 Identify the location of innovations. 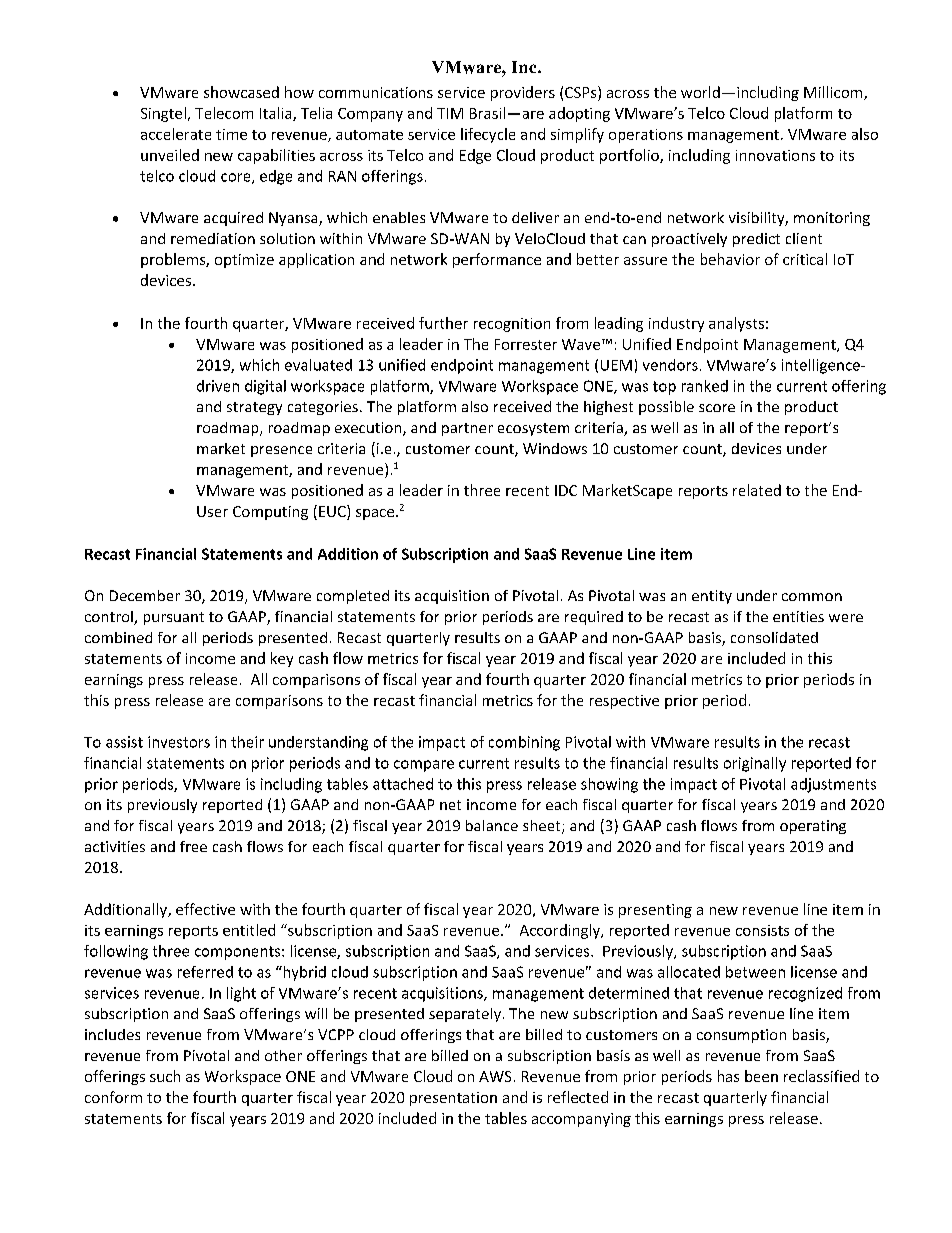
(775, 155).
